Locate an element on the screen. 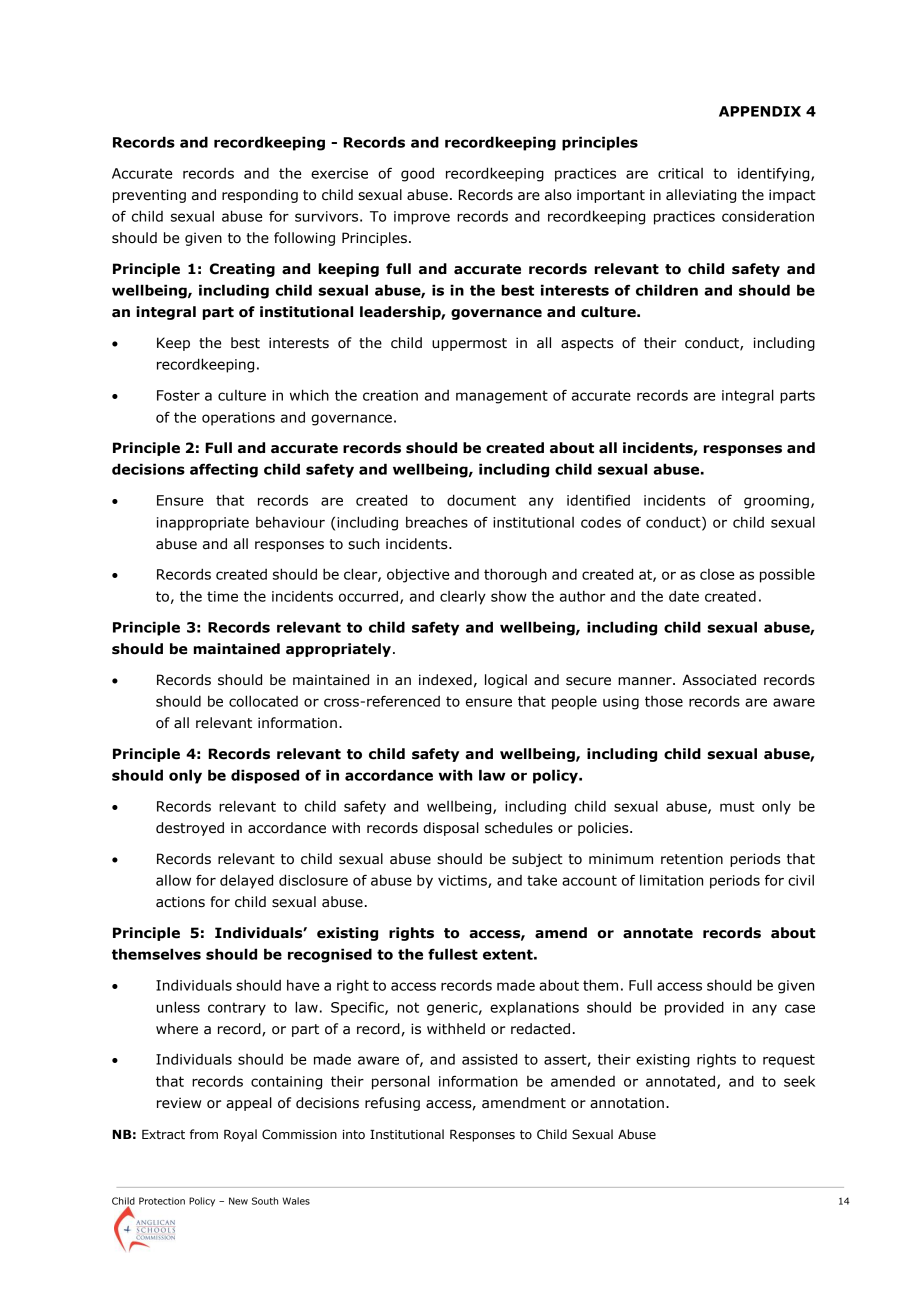 The image size is (924, 1308). good is located at coordinates (417, 174).
